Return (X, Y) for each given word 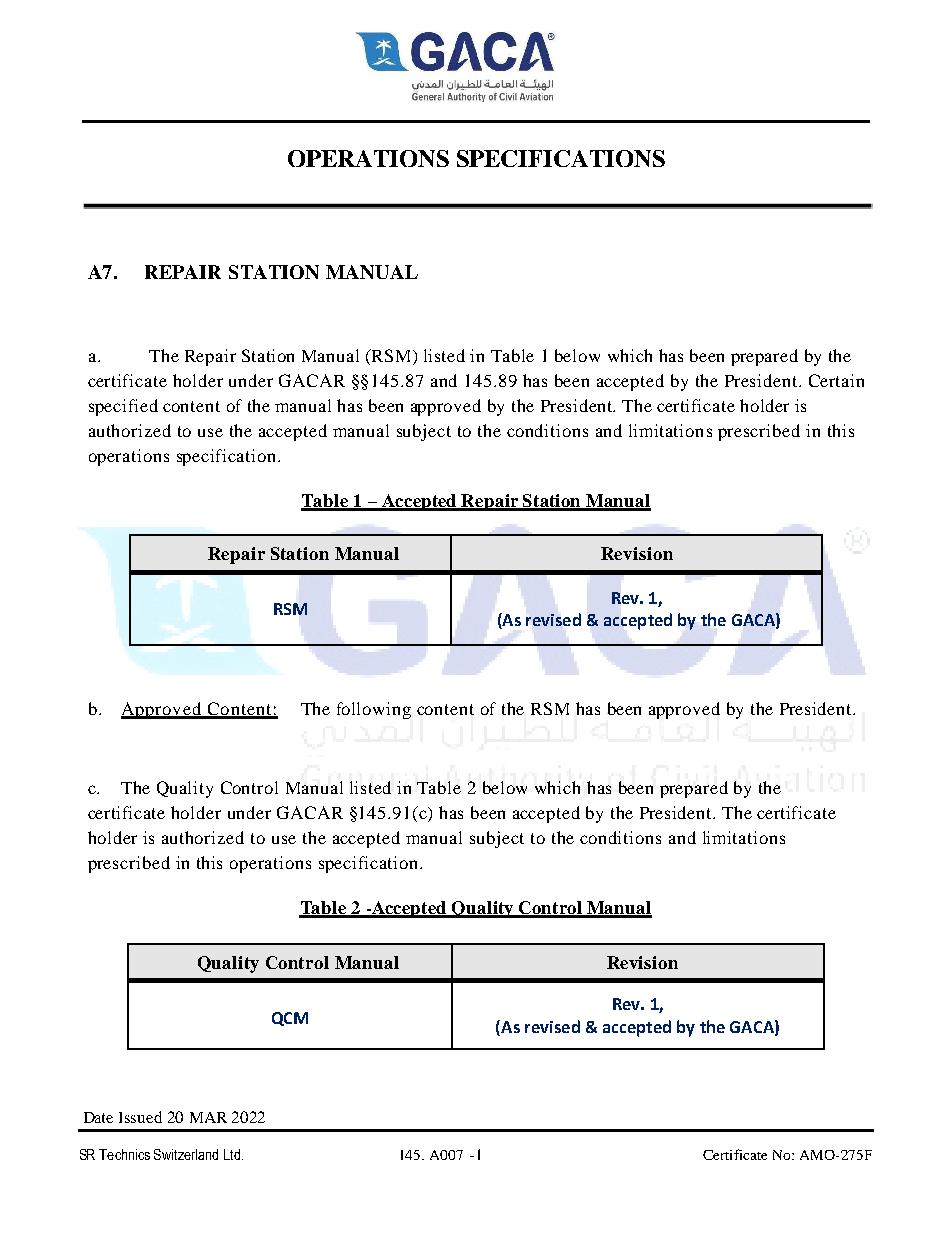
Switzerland (186, 1154)
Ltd (233, 1154)
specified (123, 407)
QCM (290, 1019)
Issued (140, 1117)
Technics (124, 1154)
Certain (836, 380)
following (374, 710)
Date (98, 1117)
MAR (208, 1117)
